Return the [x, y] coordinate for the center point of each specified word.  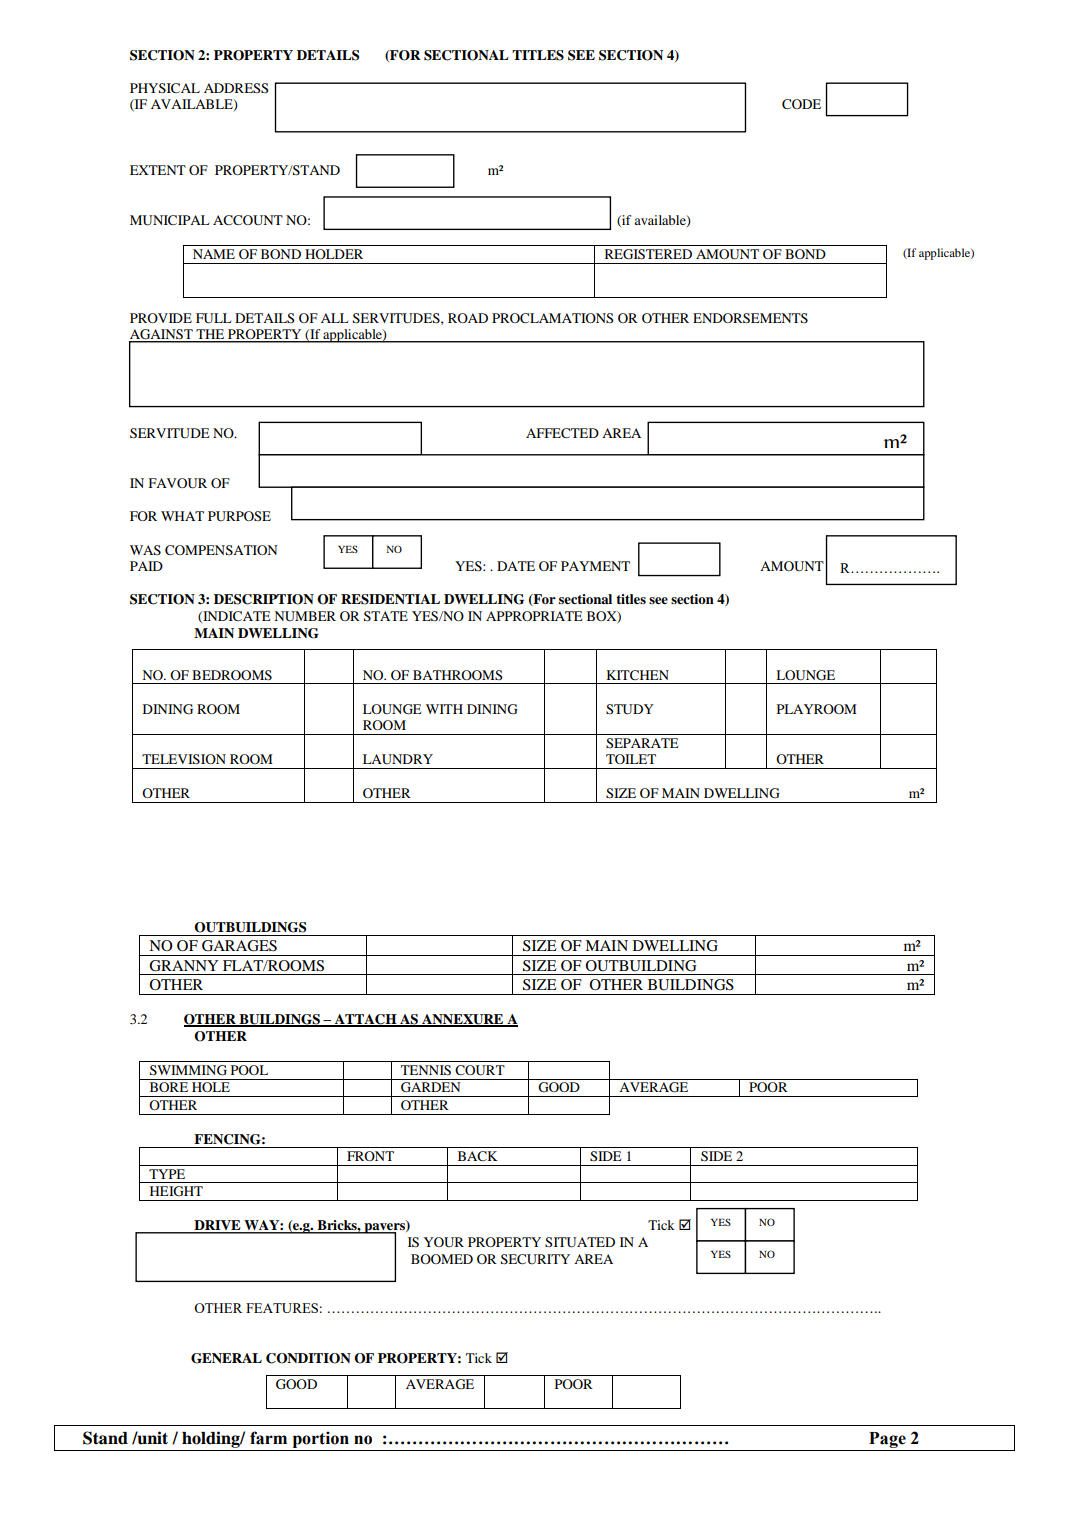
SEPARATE [642, 743]
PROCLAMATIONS [553, 318]
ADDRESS [236, 88]
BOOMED [442, 1259]
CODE [801, 104]
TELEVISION [184, 759]
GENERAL [226, 1358]
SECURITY [535, 1259]
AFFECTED [562, 433]
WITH [444, 709]
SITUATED [580, 1242]
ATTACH [365, 1020]
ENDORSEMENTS [750, 318]
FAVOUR [177, 483]
